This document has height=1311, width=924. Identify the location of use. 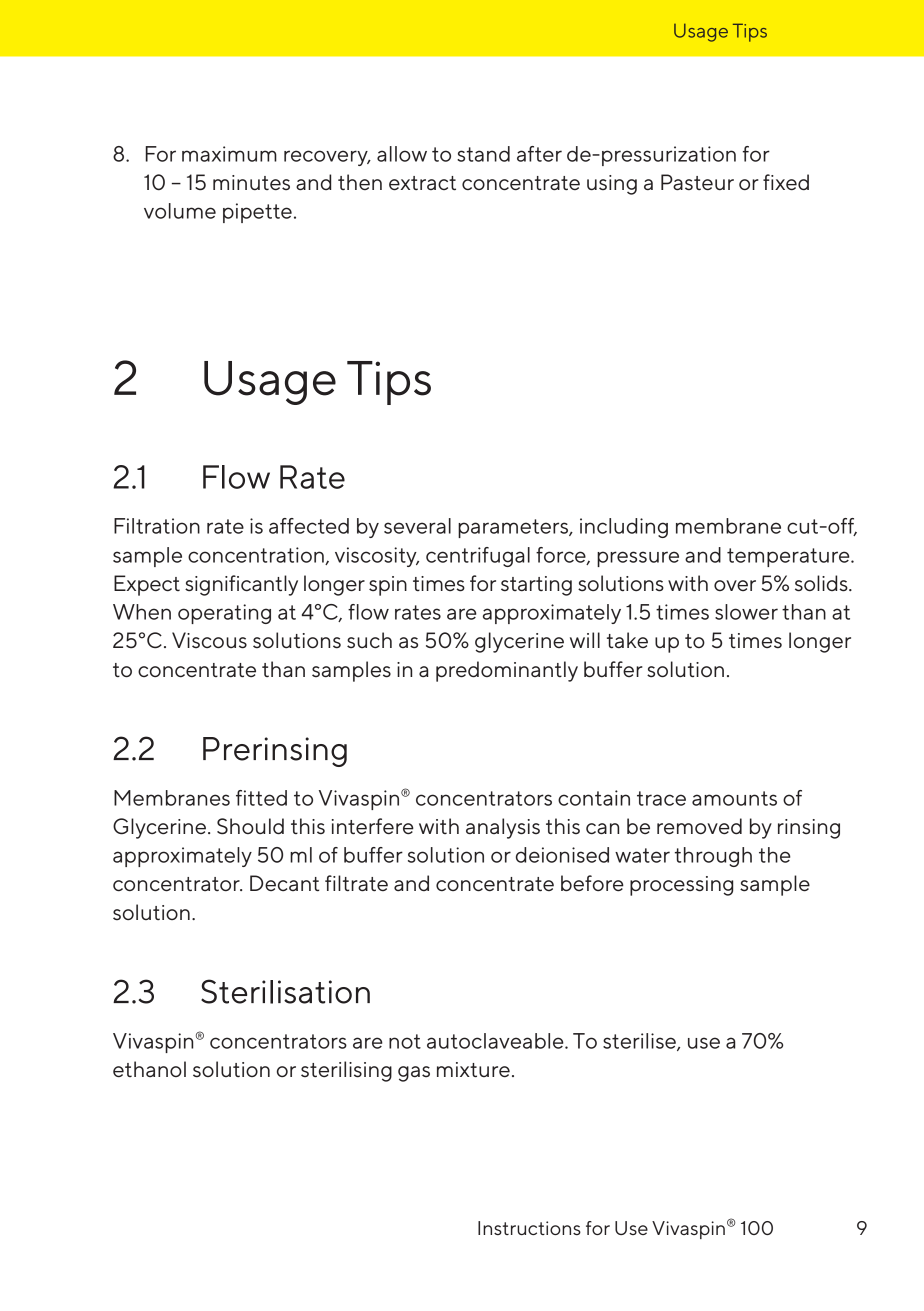
(704, 1043).
